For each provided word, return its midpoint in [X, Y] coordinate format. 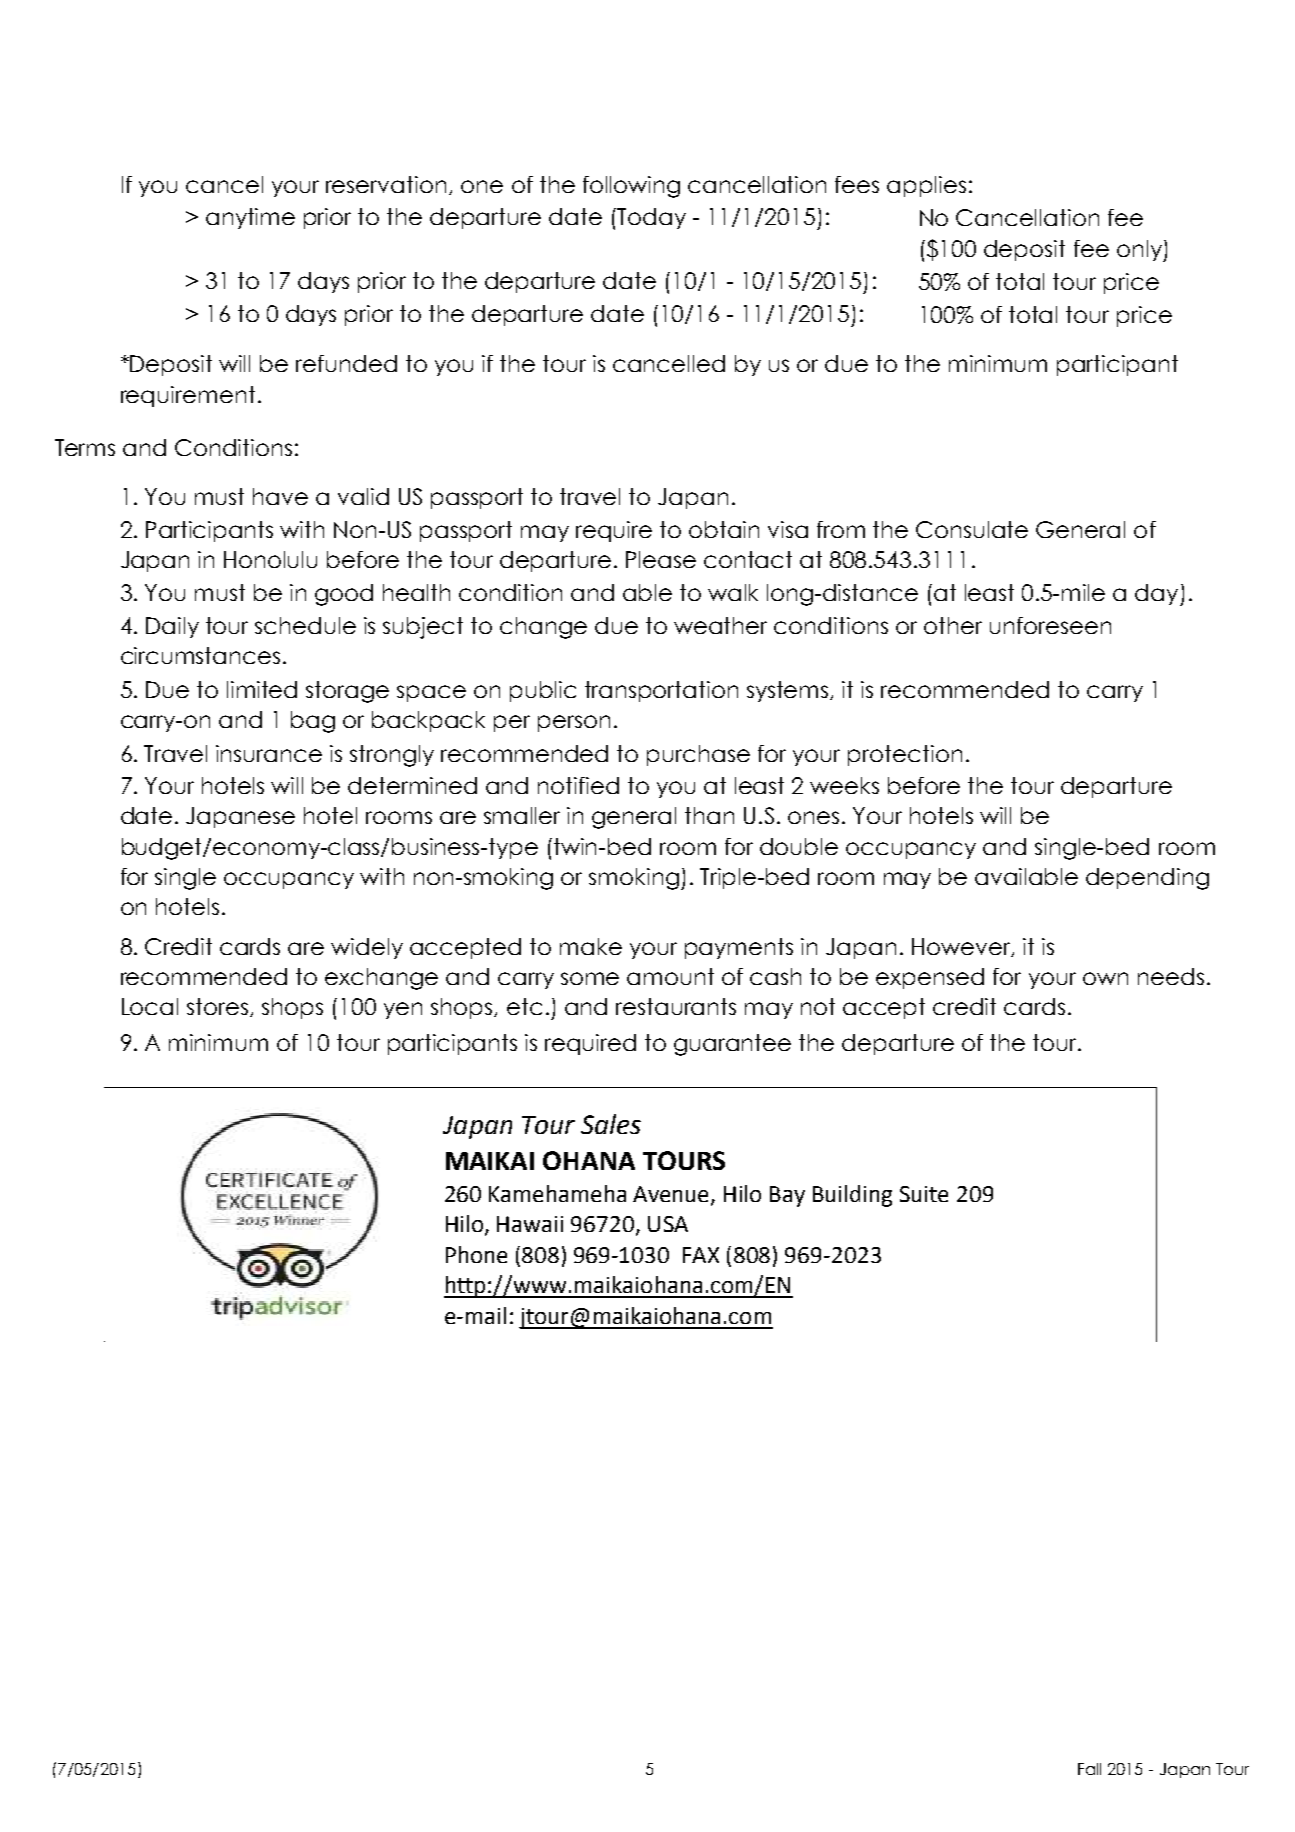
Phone [476, 1254]
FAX [701, 1255]
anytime [250, 218]
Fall [1089, 1769]
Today [651, 218]
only [1140, 251]
